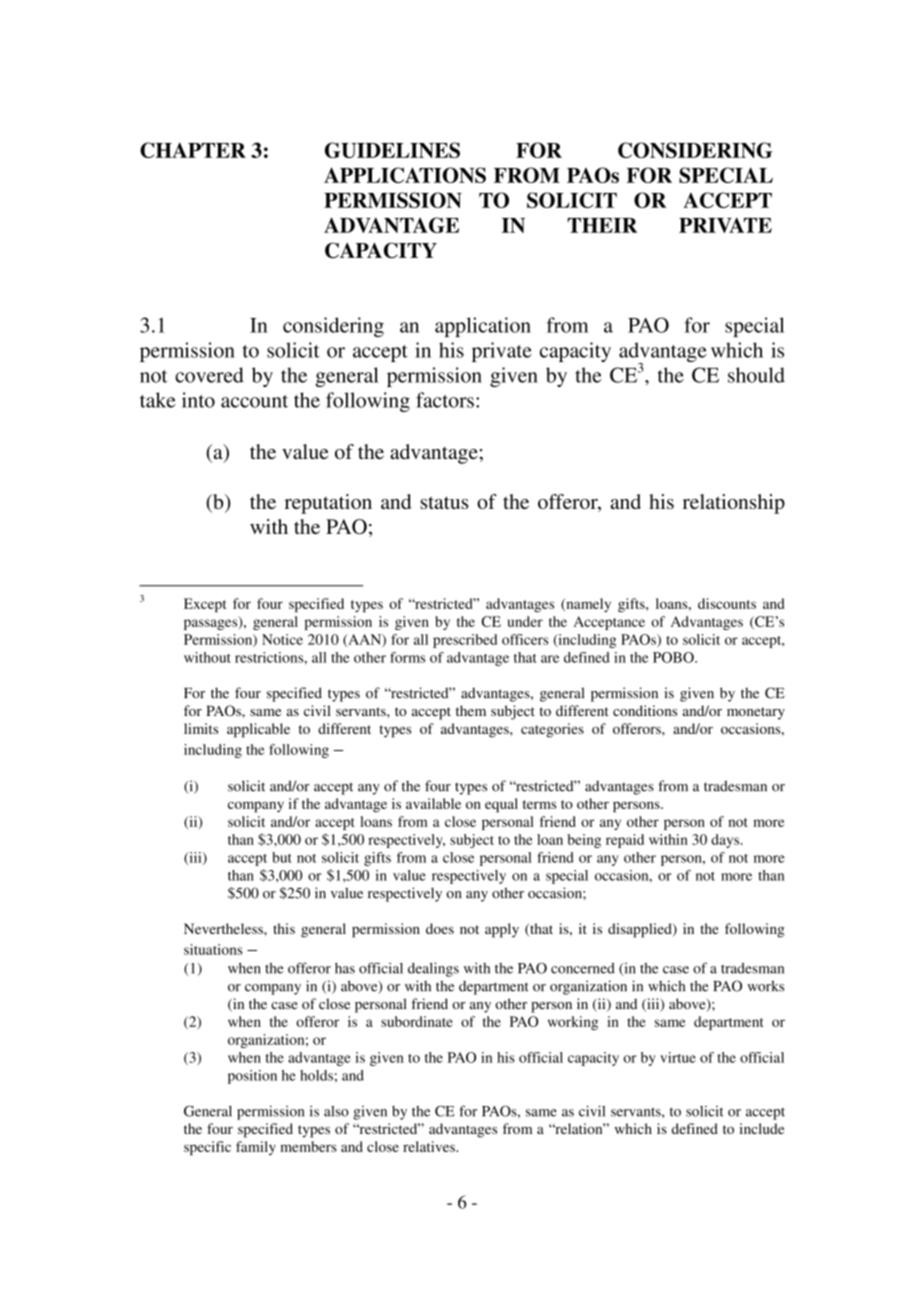 The height and width of the image is (1308, 924). I want to click on status, so click(444, 502).
